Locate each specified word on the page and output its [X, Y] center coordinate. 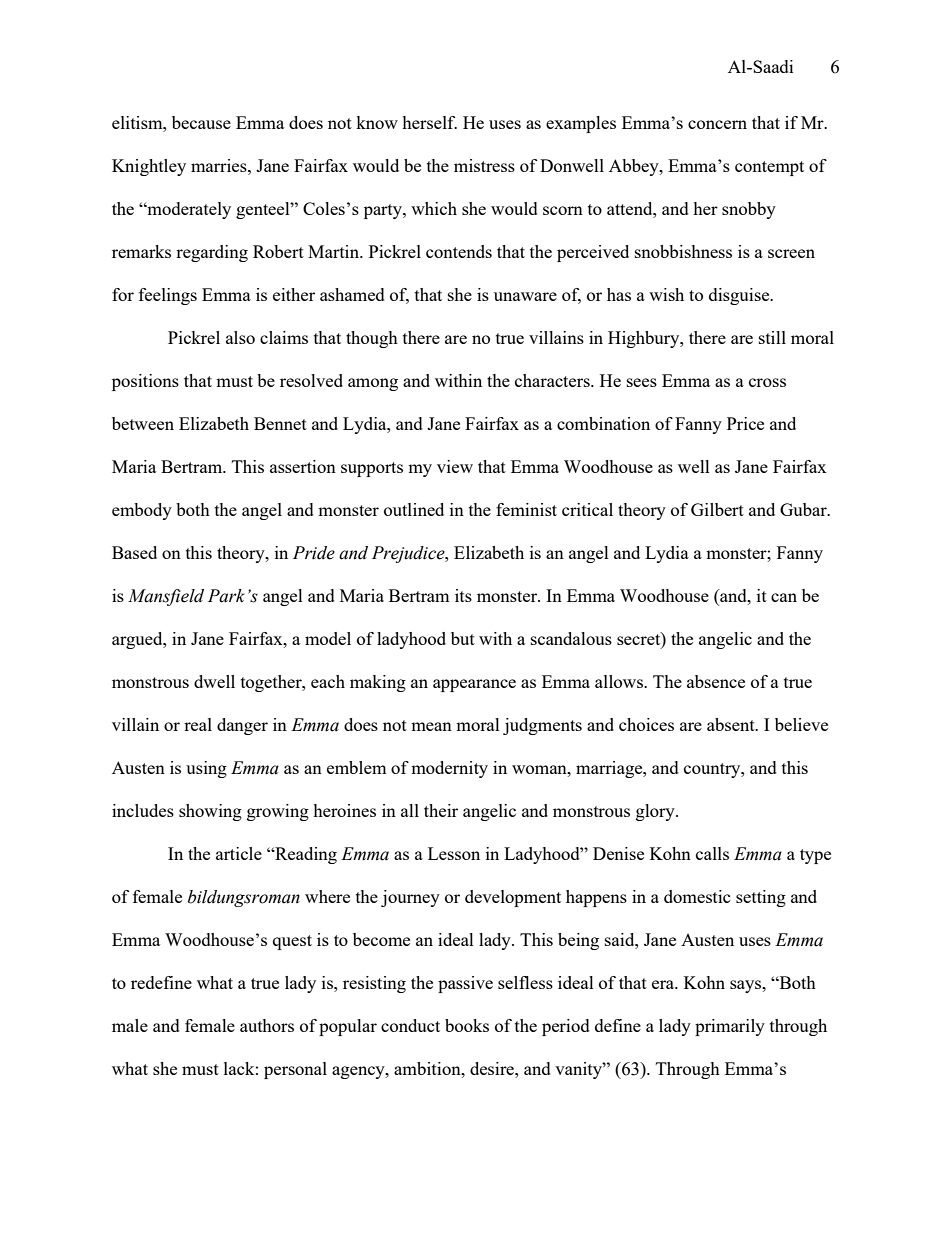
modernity [449, 769]
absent [732, 724]
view [455, 466]
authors [267, 1025]
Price [745, 423]
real [198, 724]
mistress [484, 165]
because [201, 122]
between [143, 423]
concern [717, 124]
